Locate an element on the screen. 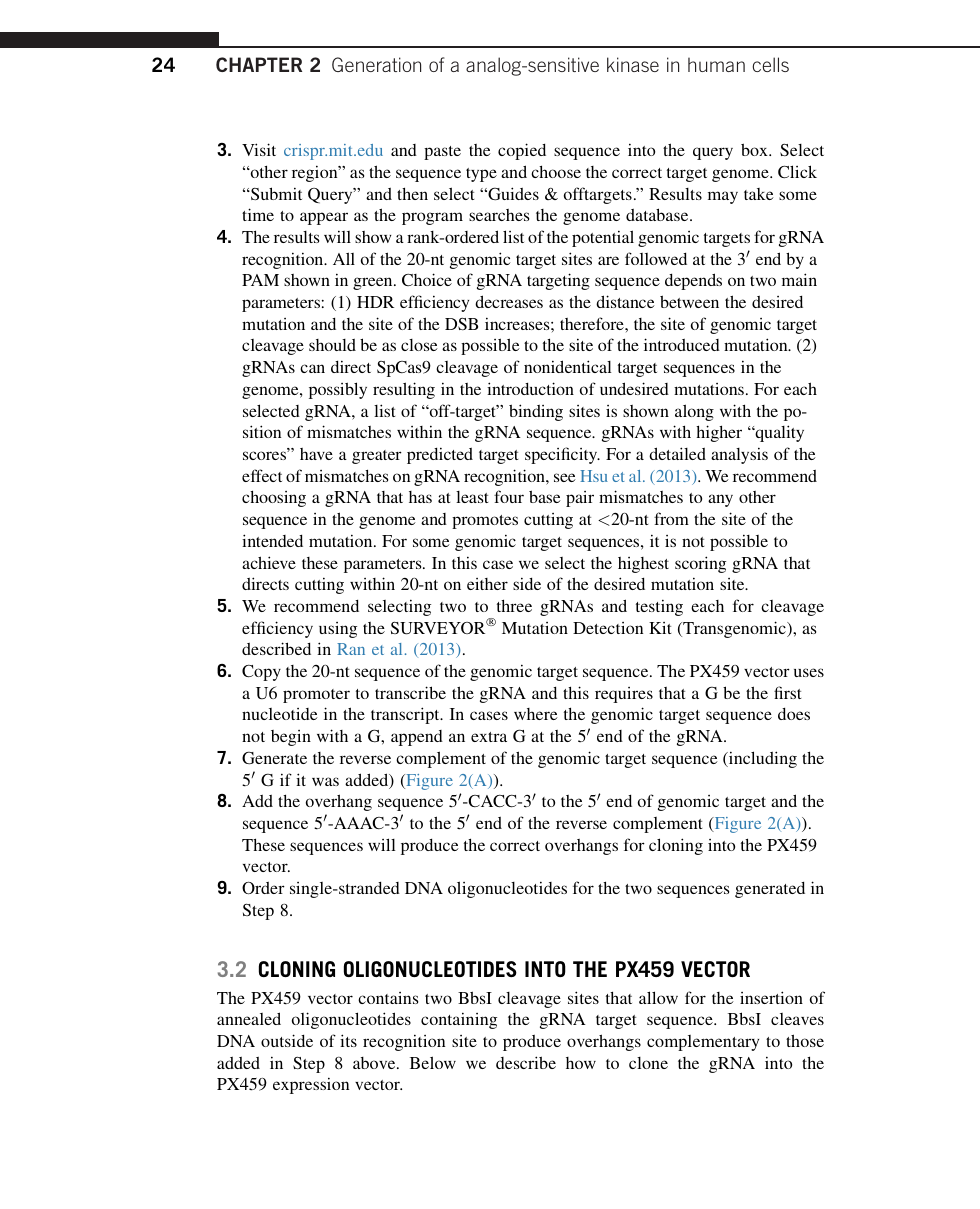 This screenshot has width=980, height=1209. copied is located at coordinates (522, 151).
